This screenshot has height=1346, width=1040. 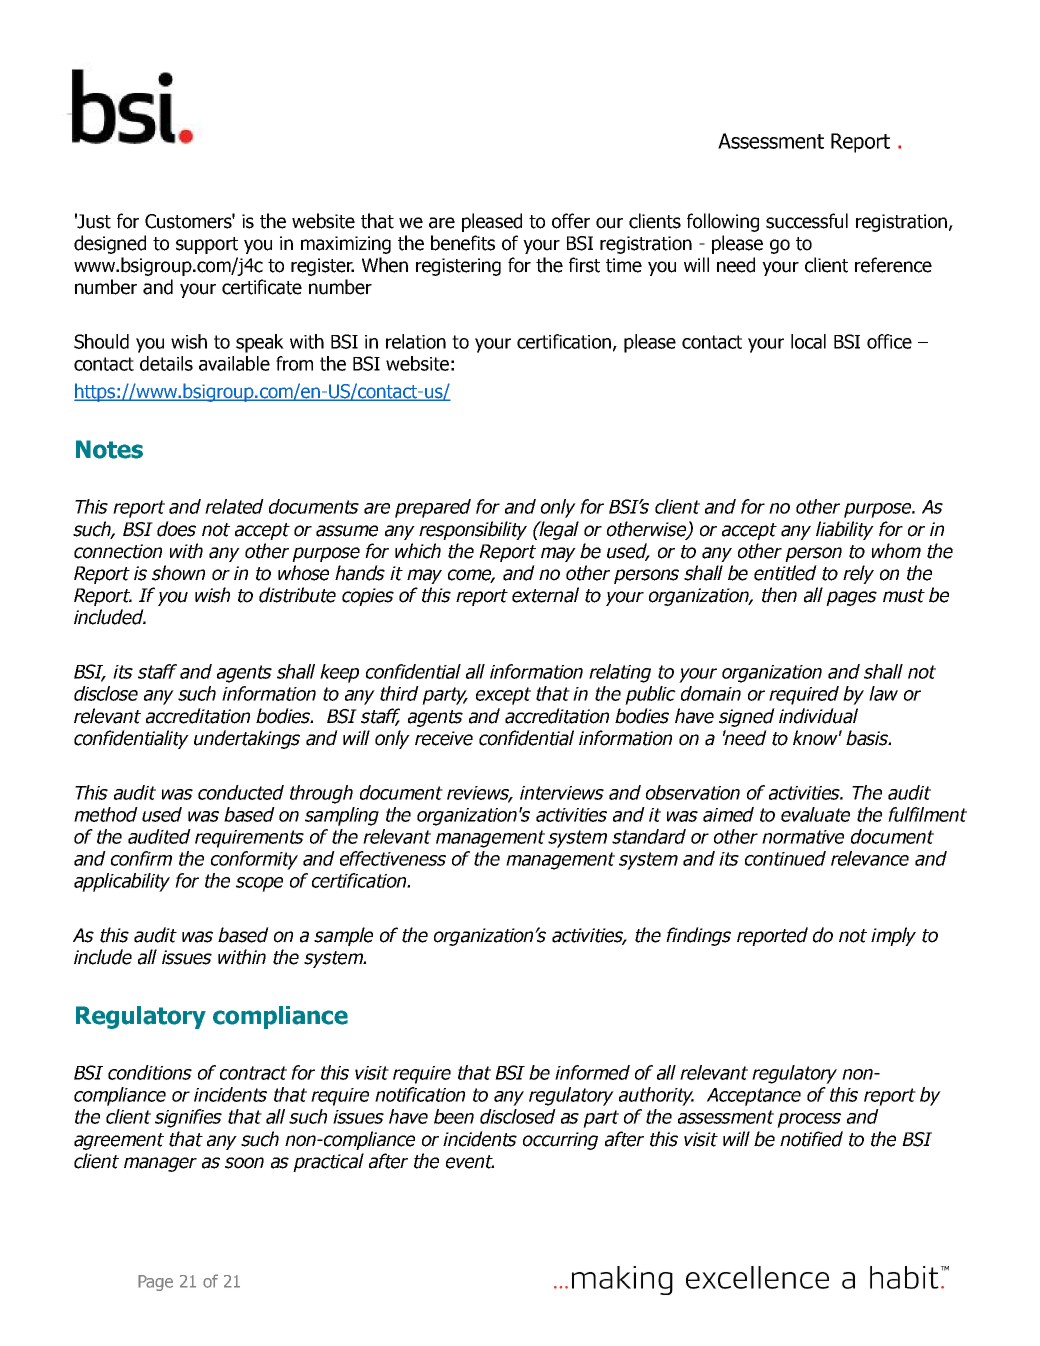 What do you see at coordinates (207, 245) in the screenshot?
I see `support` at bounding box center [207, 245].
